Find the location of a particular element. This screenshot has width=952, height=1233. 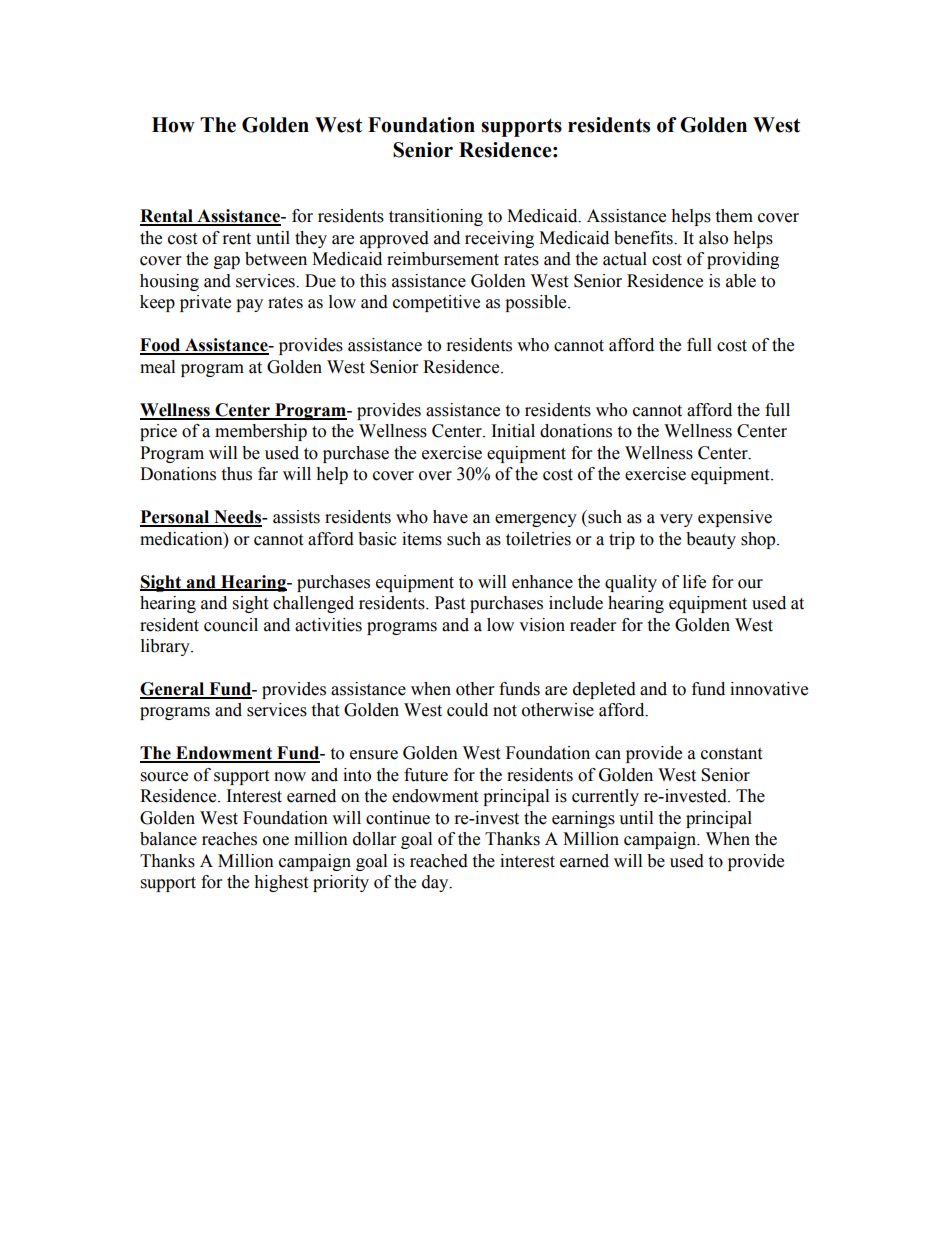

competitive is located at coordinates (436, 303).
